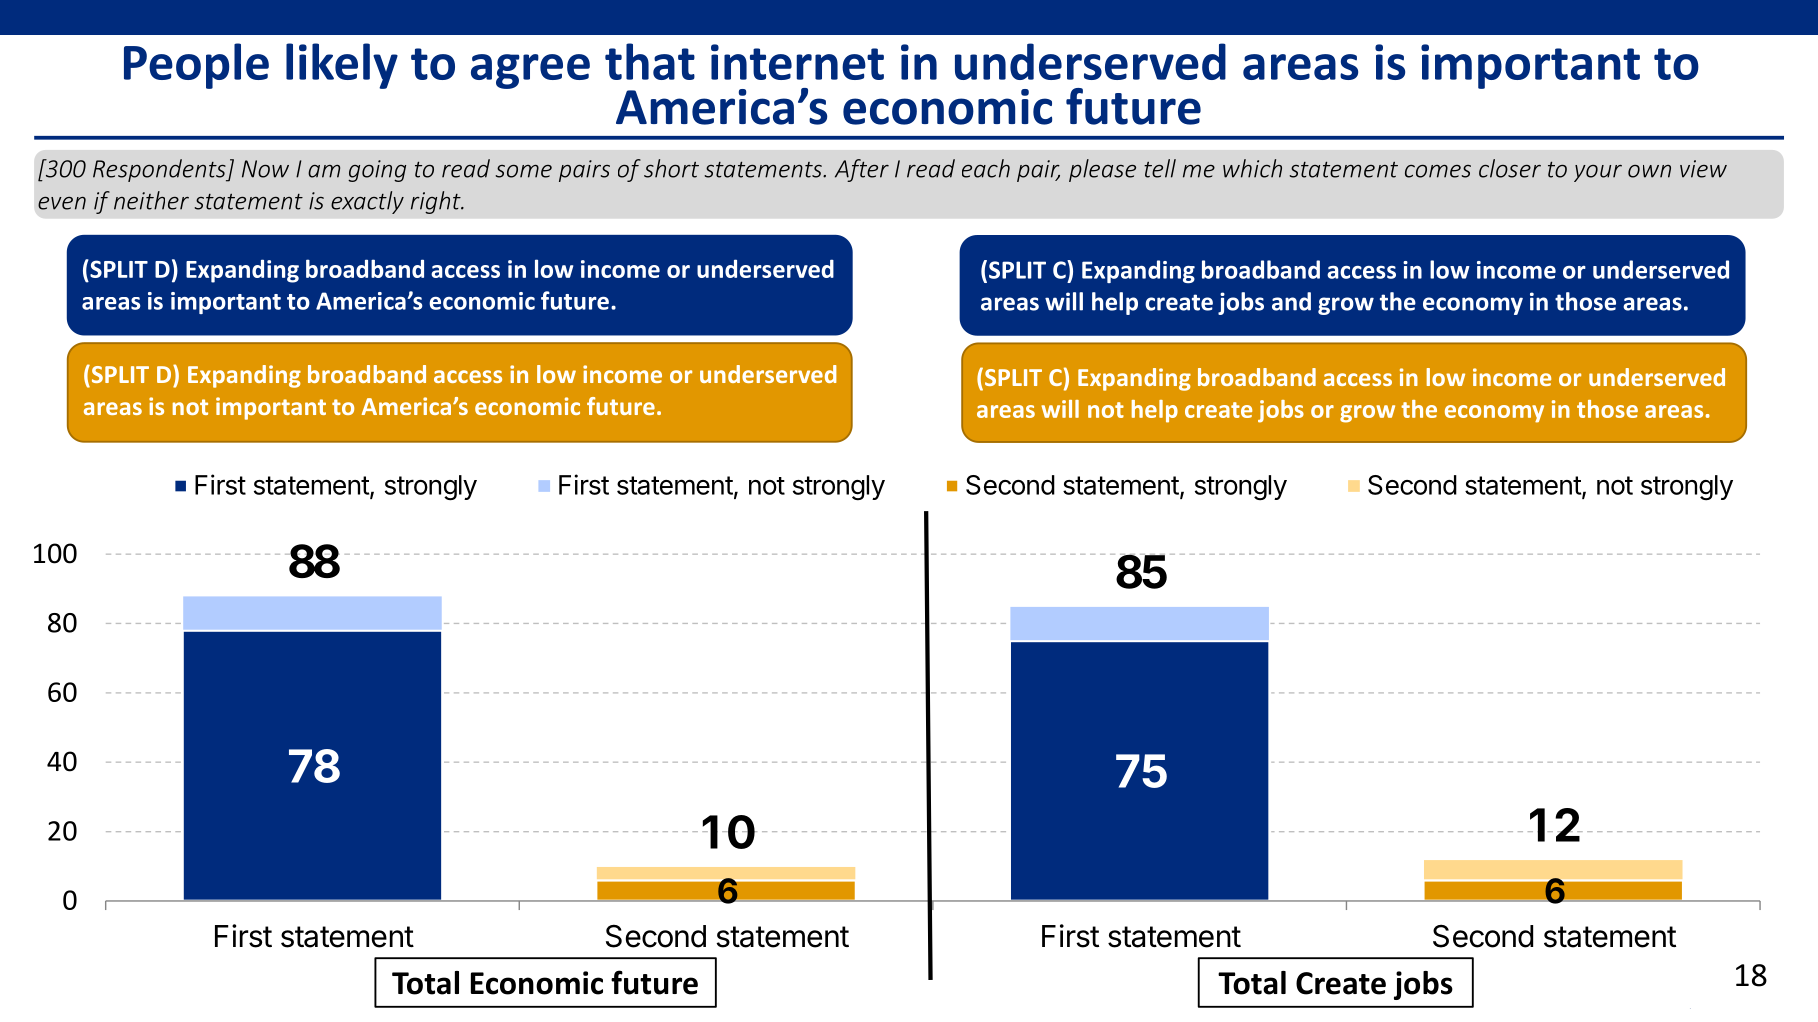  I want to click on that, so click(650, 61).
